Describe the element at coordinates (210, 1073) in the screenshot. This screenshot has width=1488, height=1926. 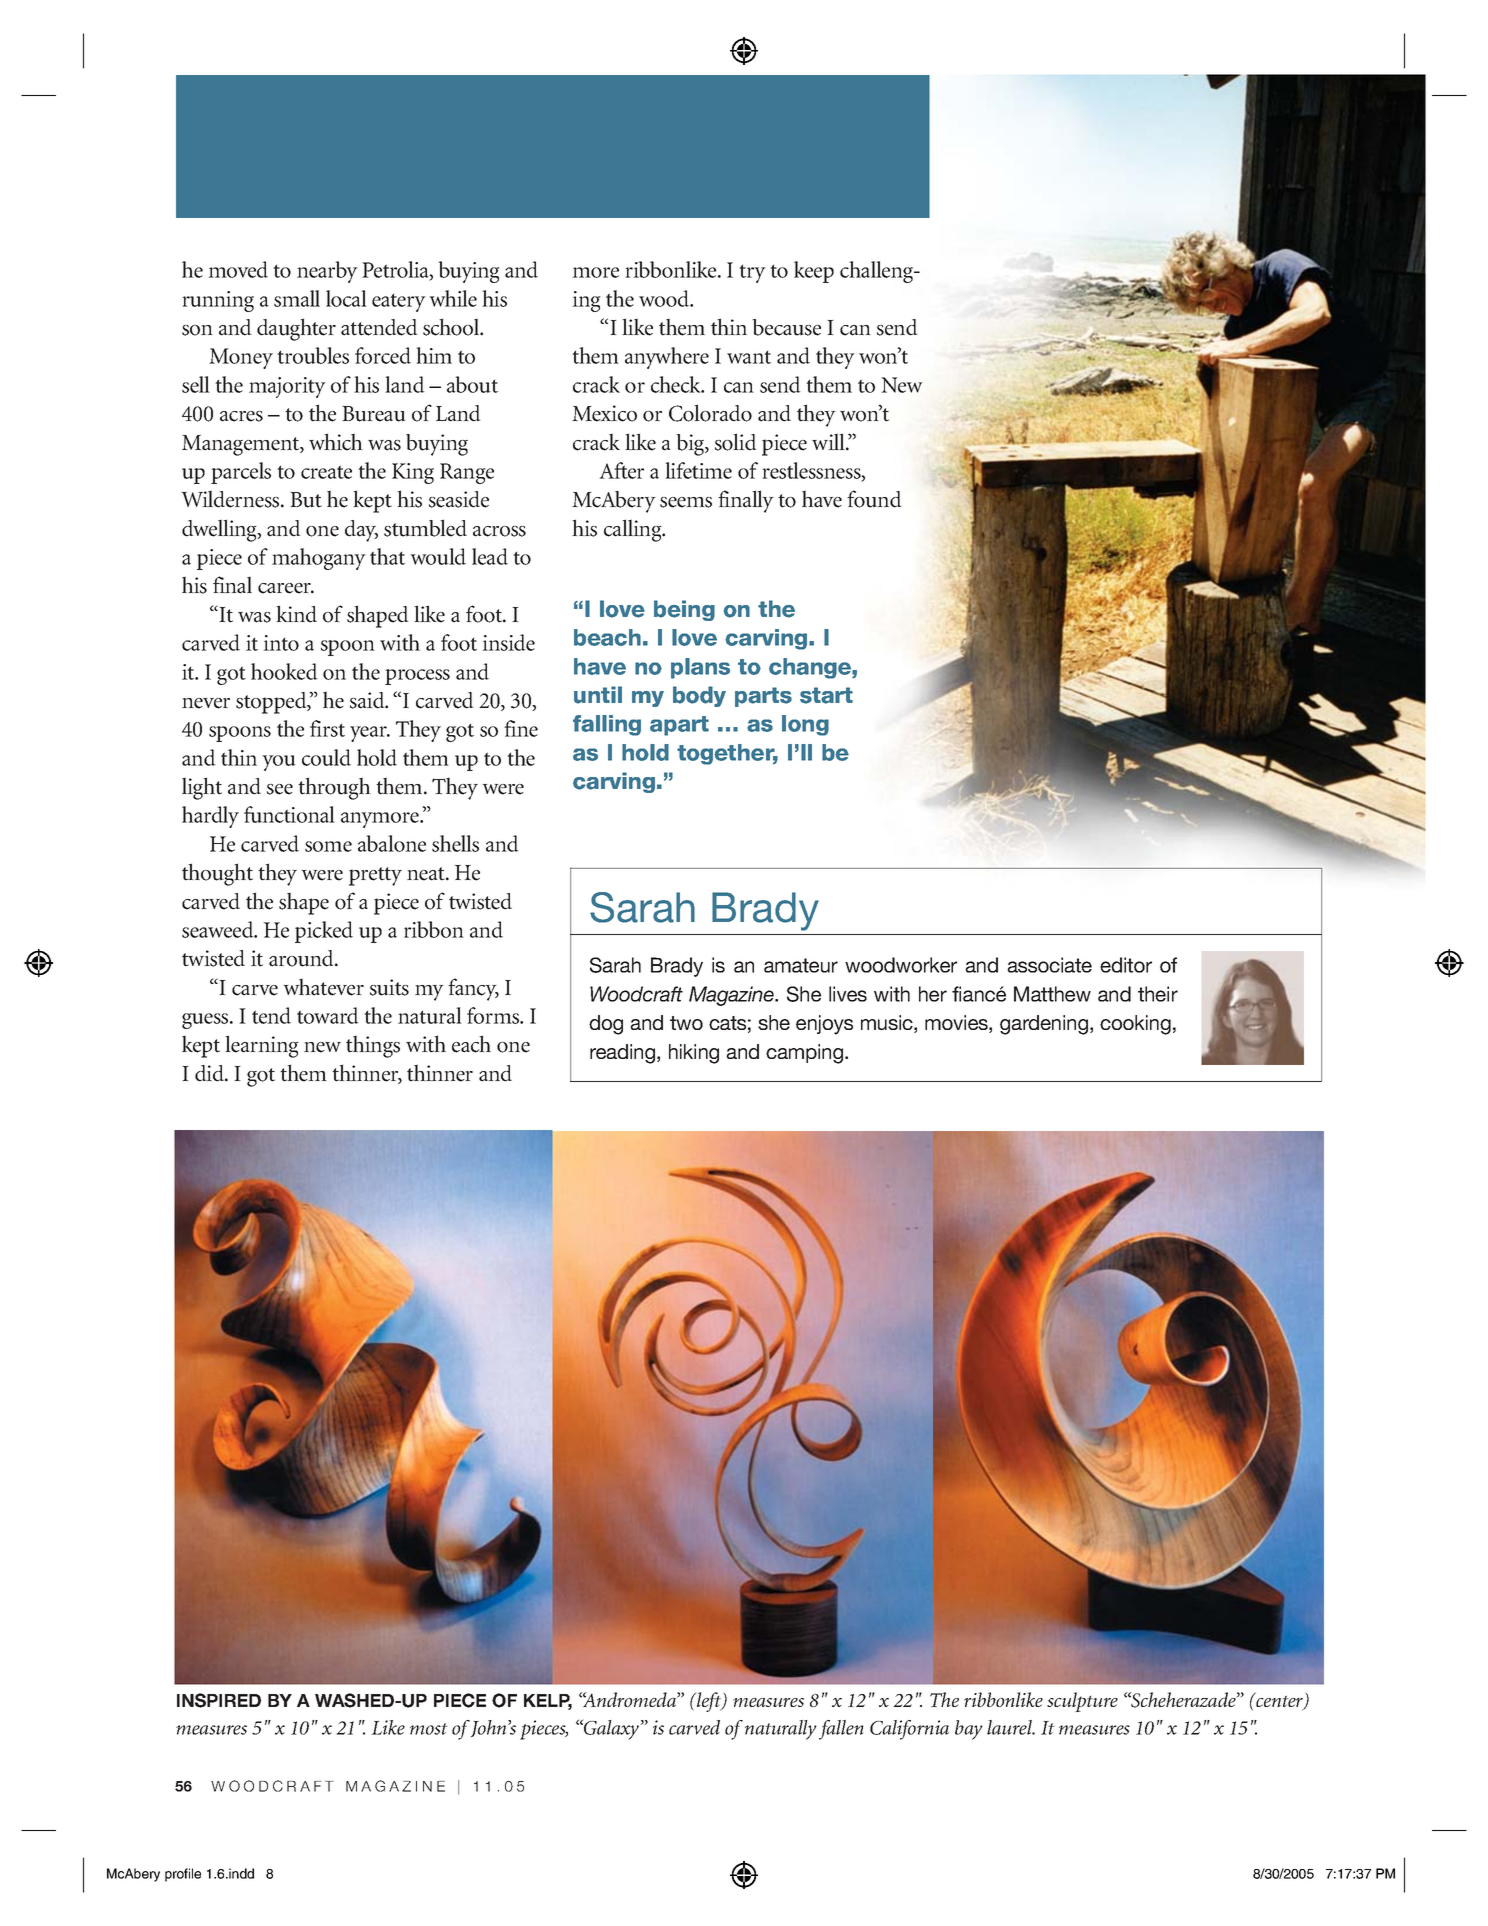
I see `did` at that location.
